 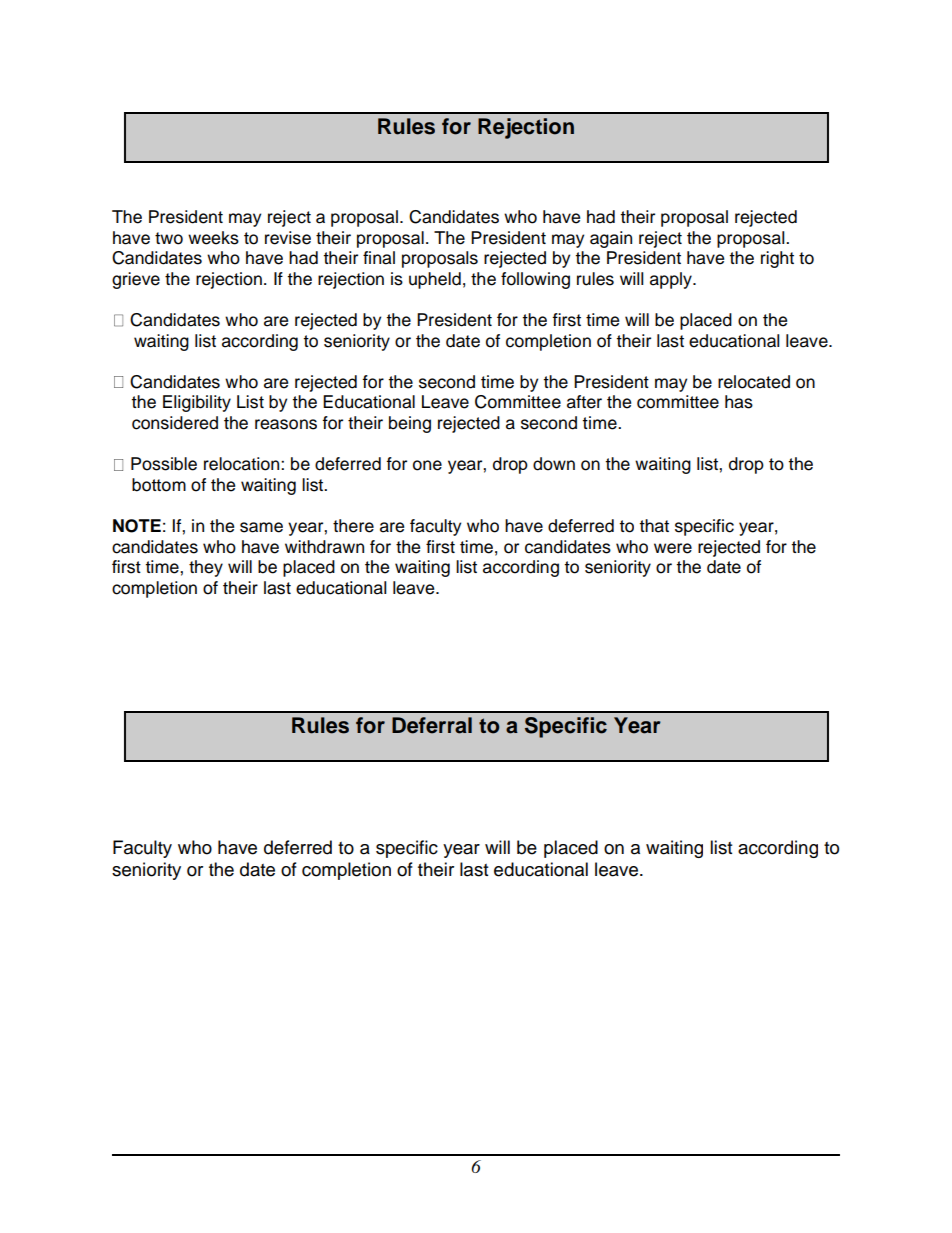 I want to click on one, so click(x=427, y=465).
